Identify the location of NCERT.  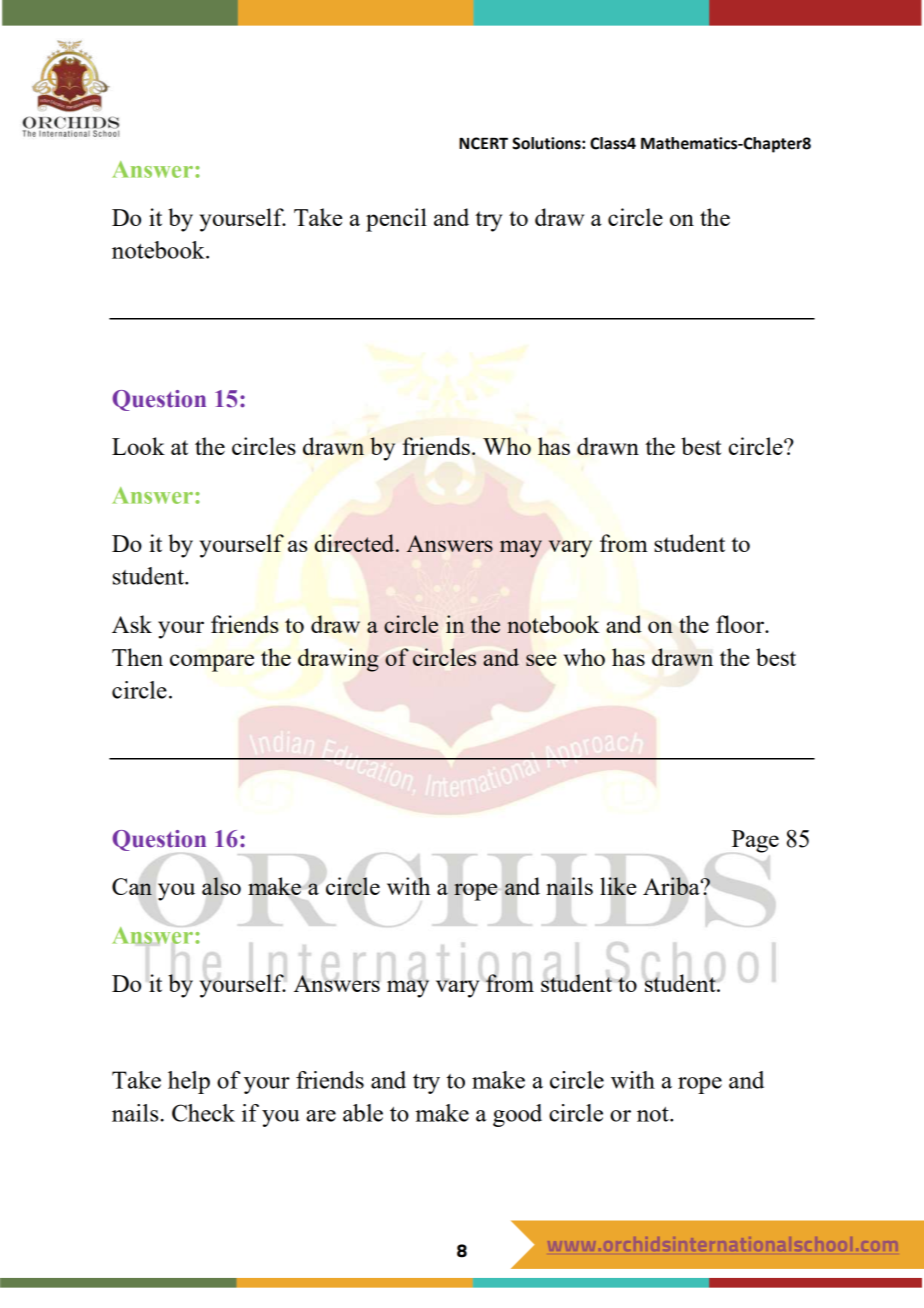
(483, 143).
